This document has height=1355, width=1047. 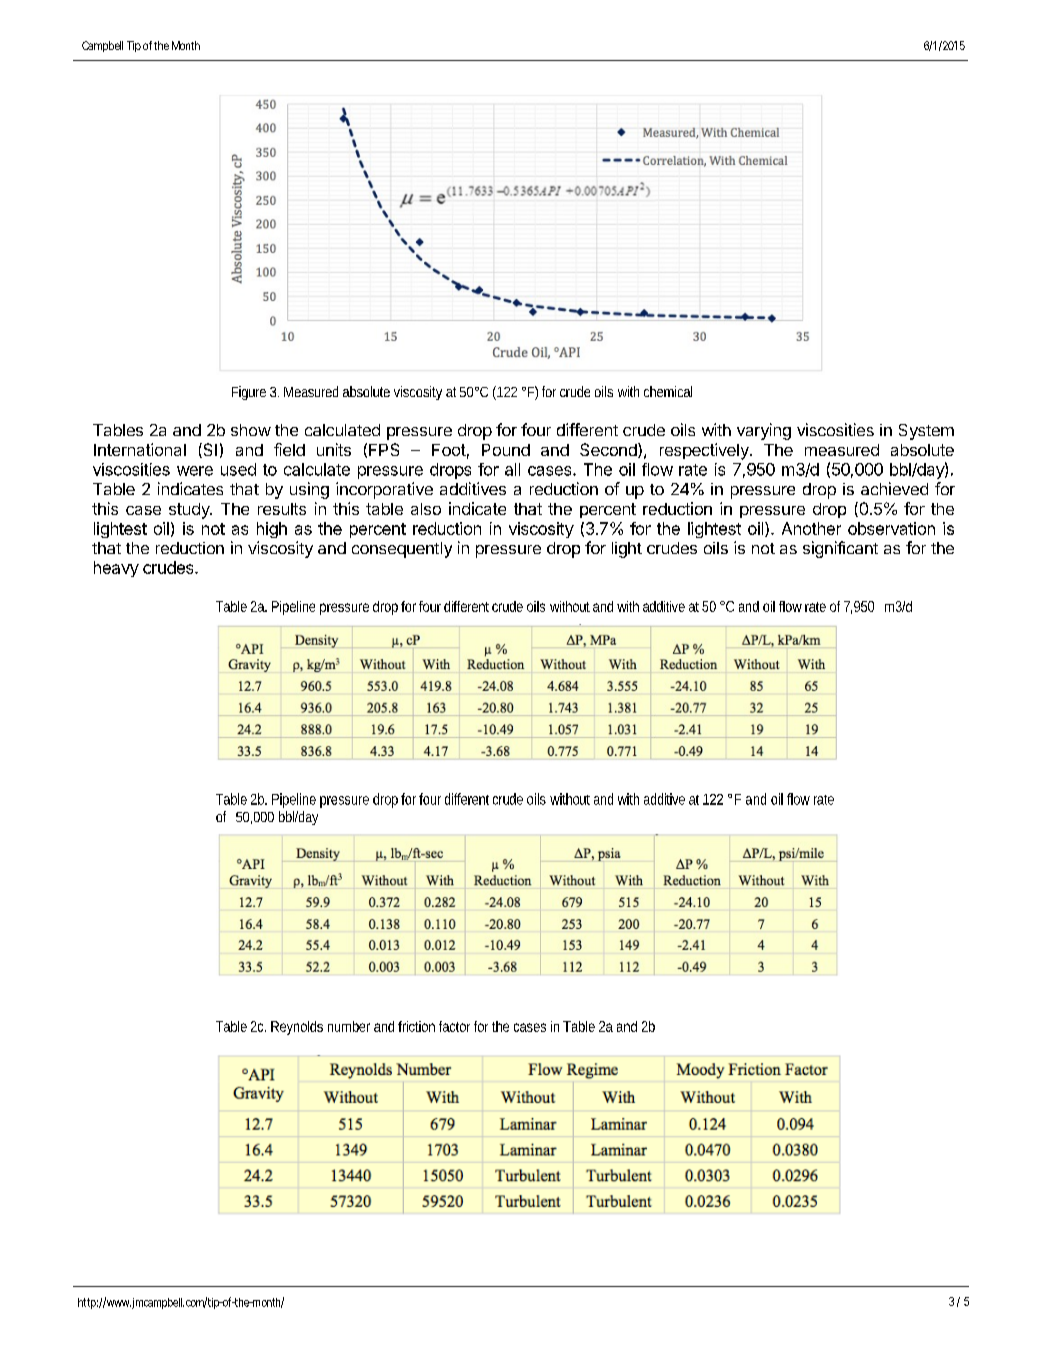 I want to click on Figure, so click(x=249, y=393).
